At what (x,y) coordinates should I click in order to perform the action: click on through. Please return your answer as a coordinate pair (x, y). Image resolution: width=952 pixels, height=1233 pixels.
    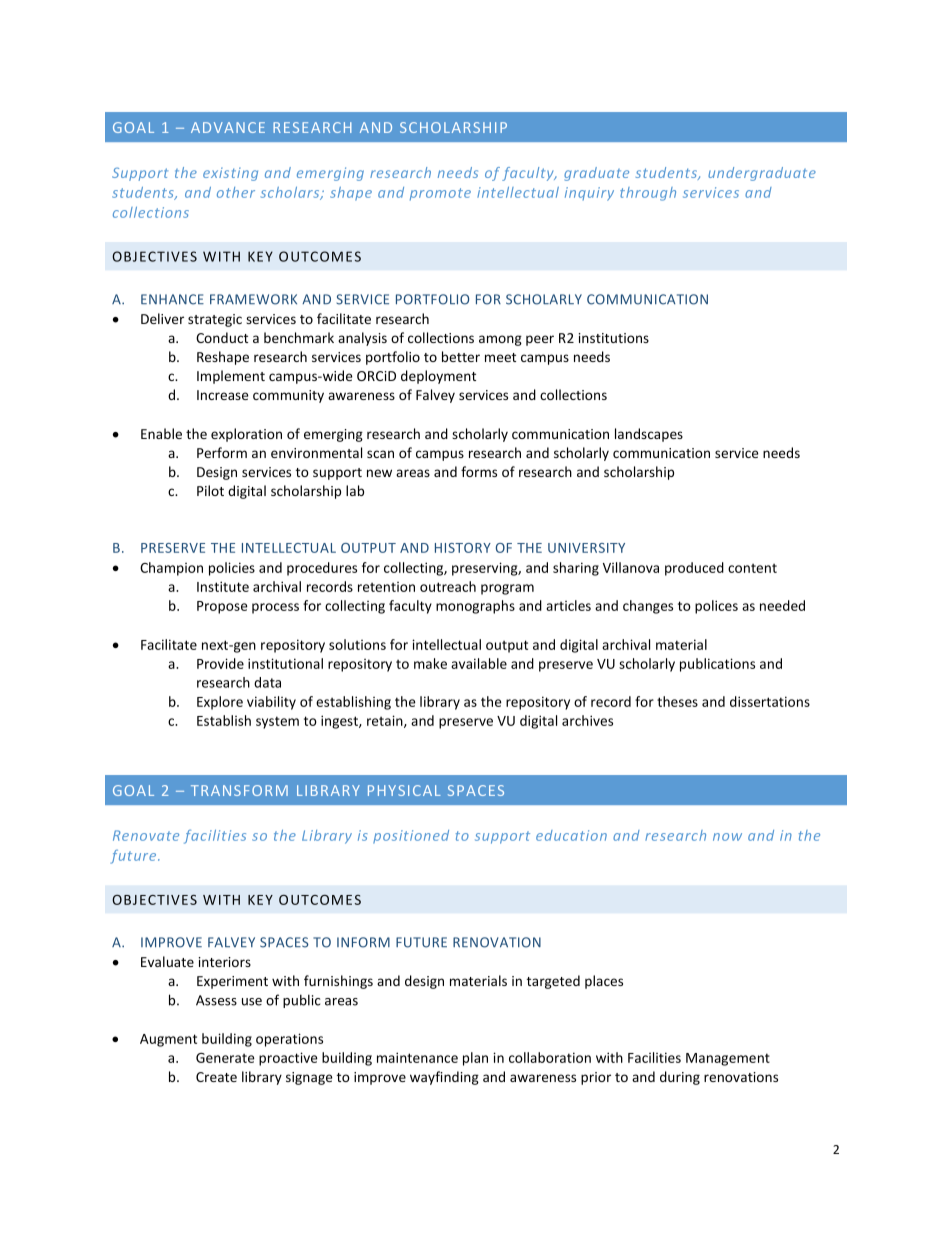
    Looking at the image, I should click on (648, 194).
